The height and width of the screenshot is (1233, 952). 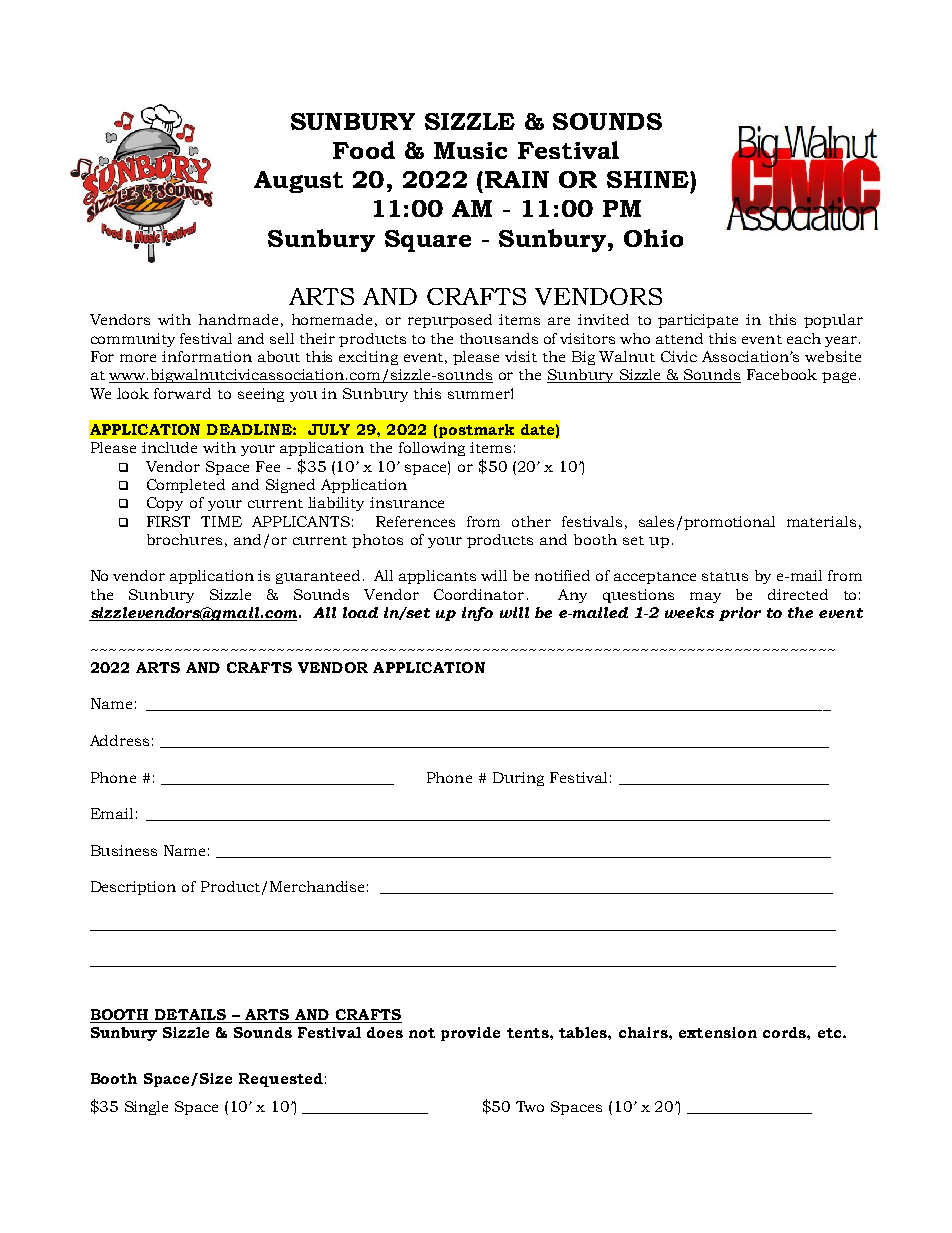 I want to click on following, so click(x=432, y=449).
